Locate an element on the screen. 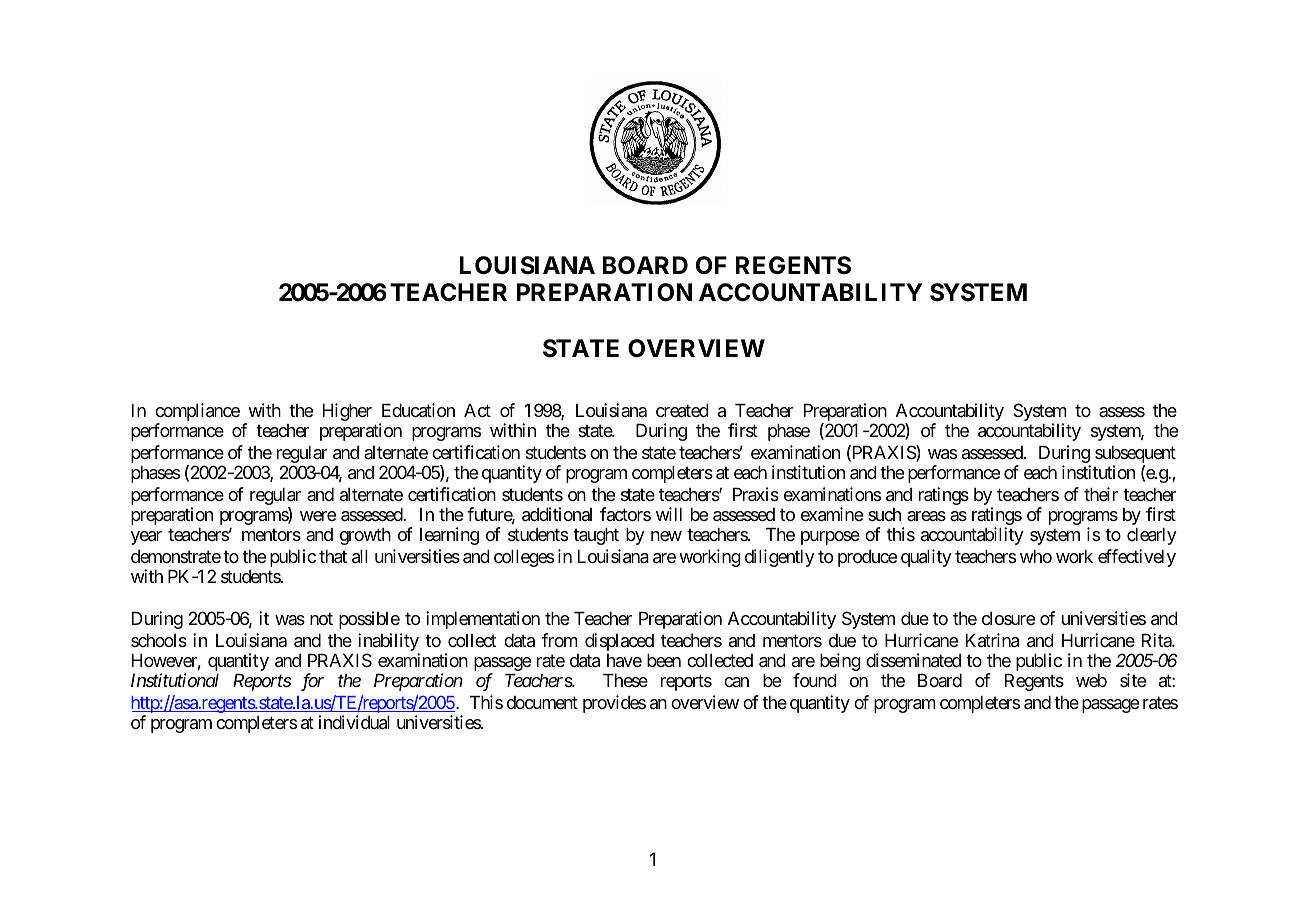 Image resolution: width=1308 pixels, height=924 pixels. created is located at coordinates (682, 411).
